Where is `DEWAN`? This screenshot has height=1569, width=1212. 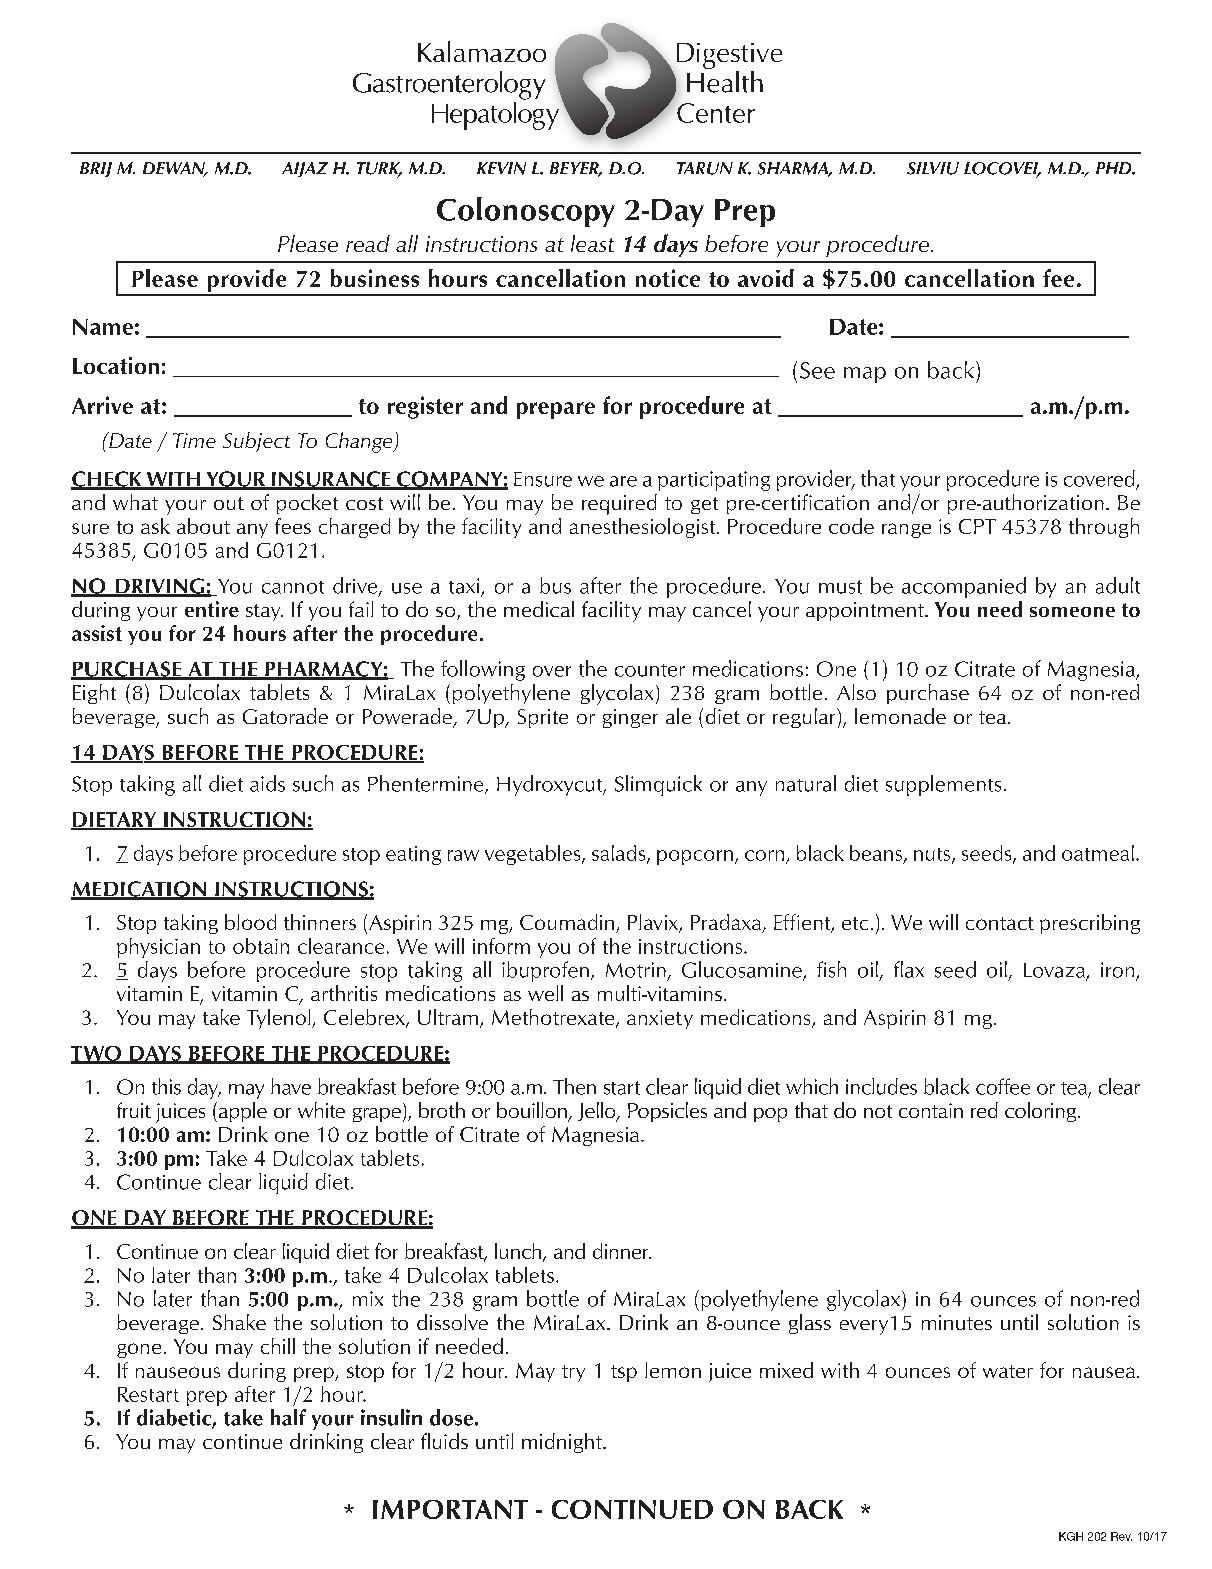
DEWAN is located at coordinates (175, 169).
